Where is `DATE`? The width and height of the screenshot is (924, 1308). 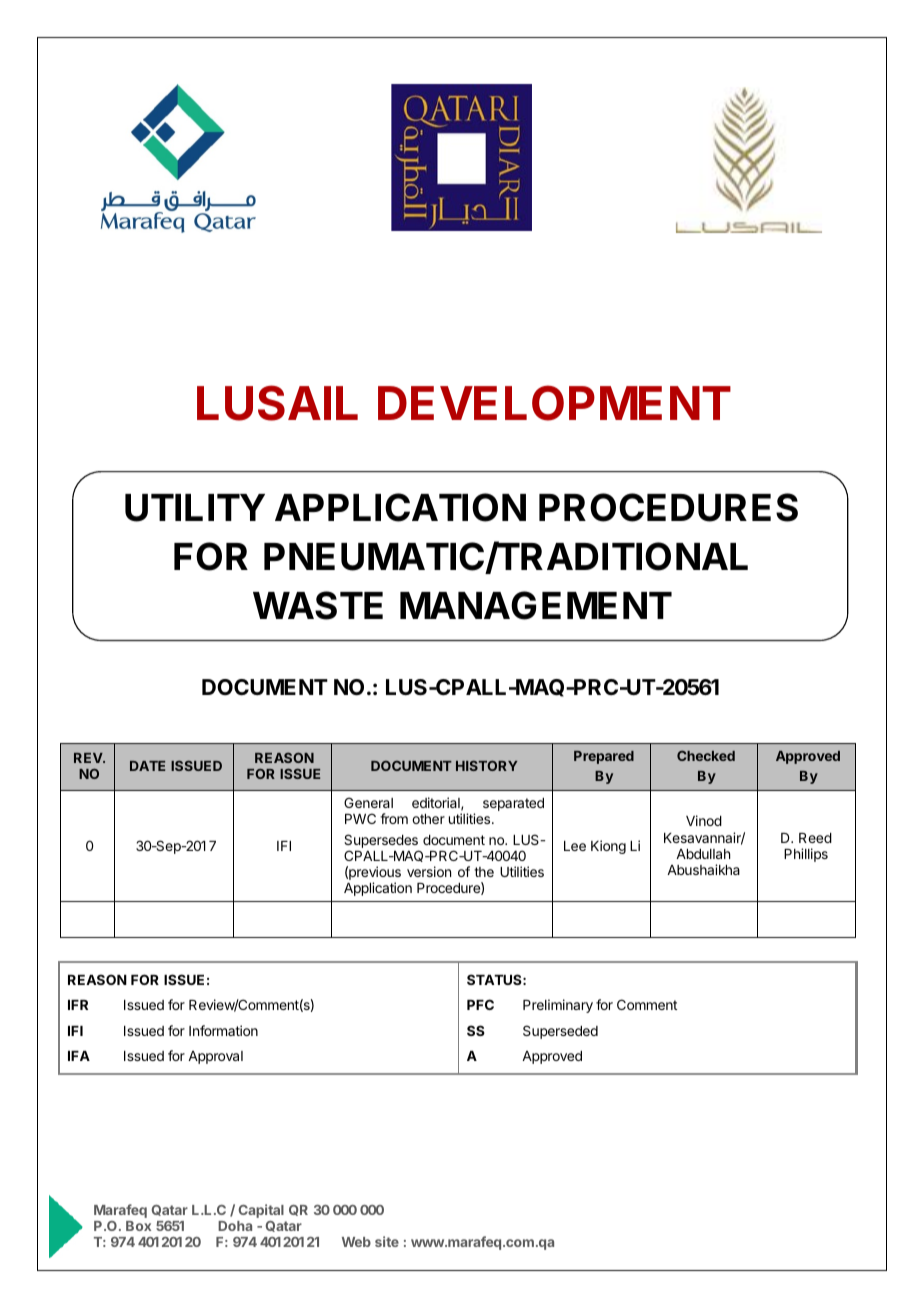 DATE is located at coordinates (147, 766).
